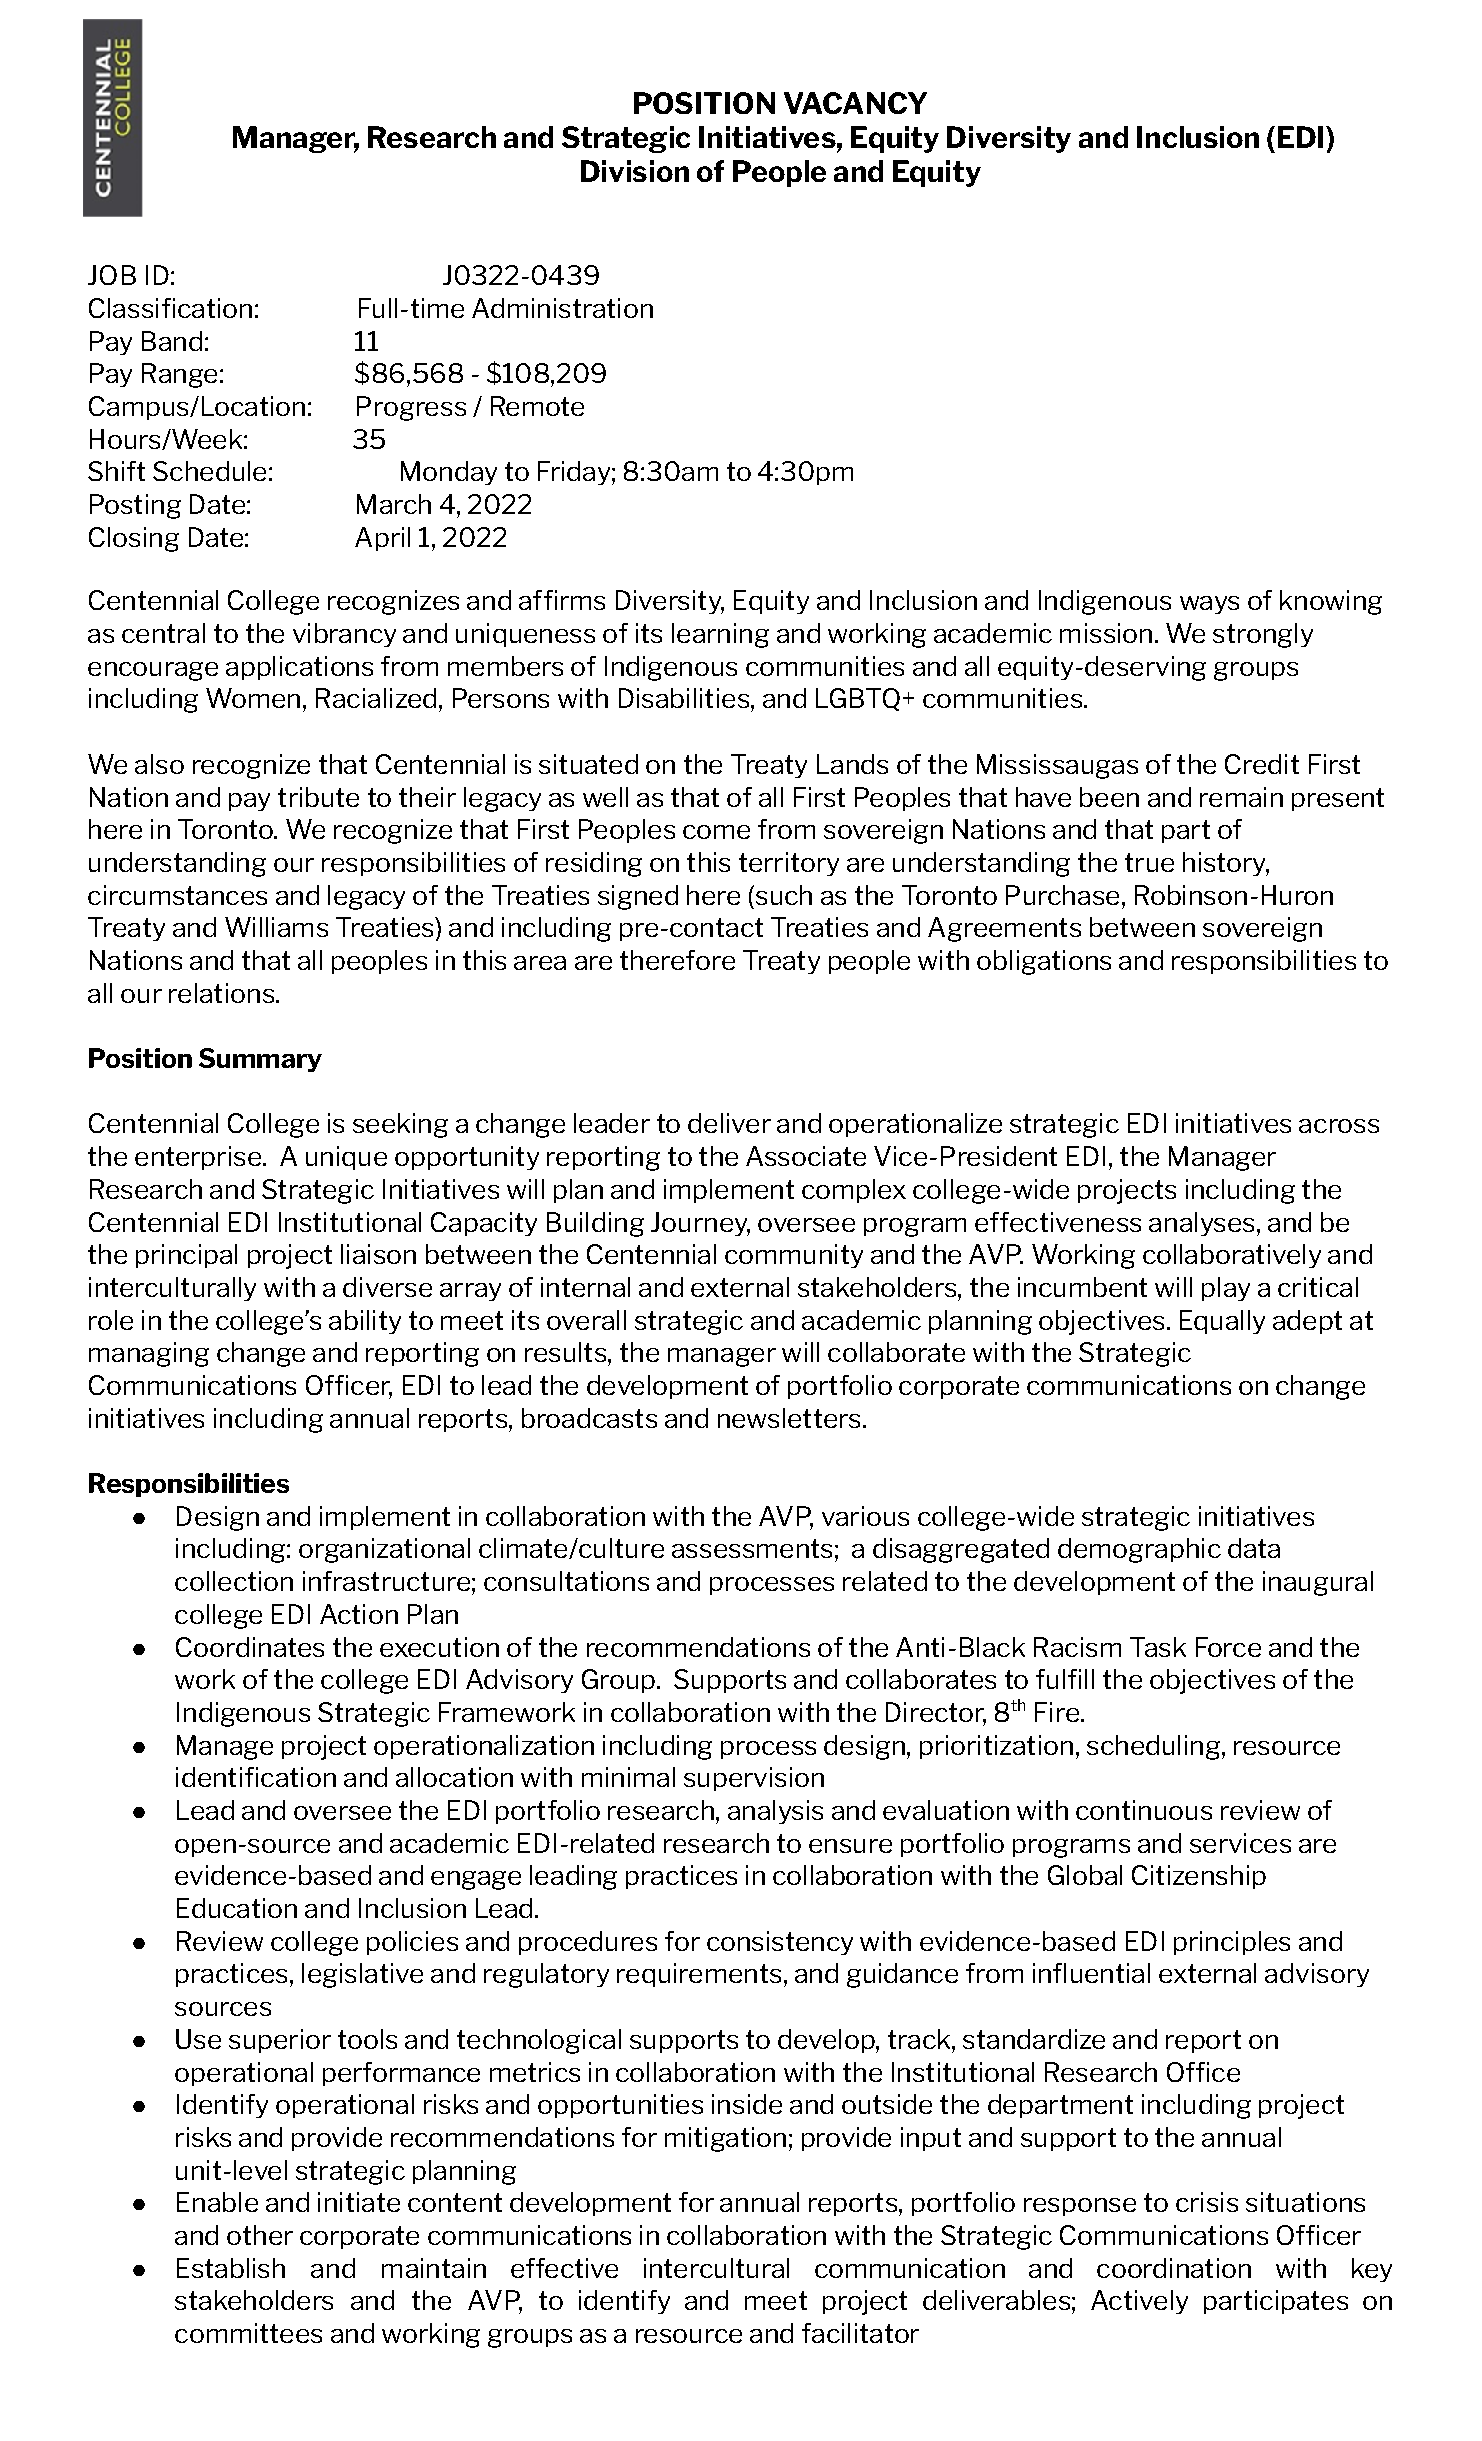  Describe the element at coordinates (177, 895) in the screenshot. I see `circumstances` at that location.
